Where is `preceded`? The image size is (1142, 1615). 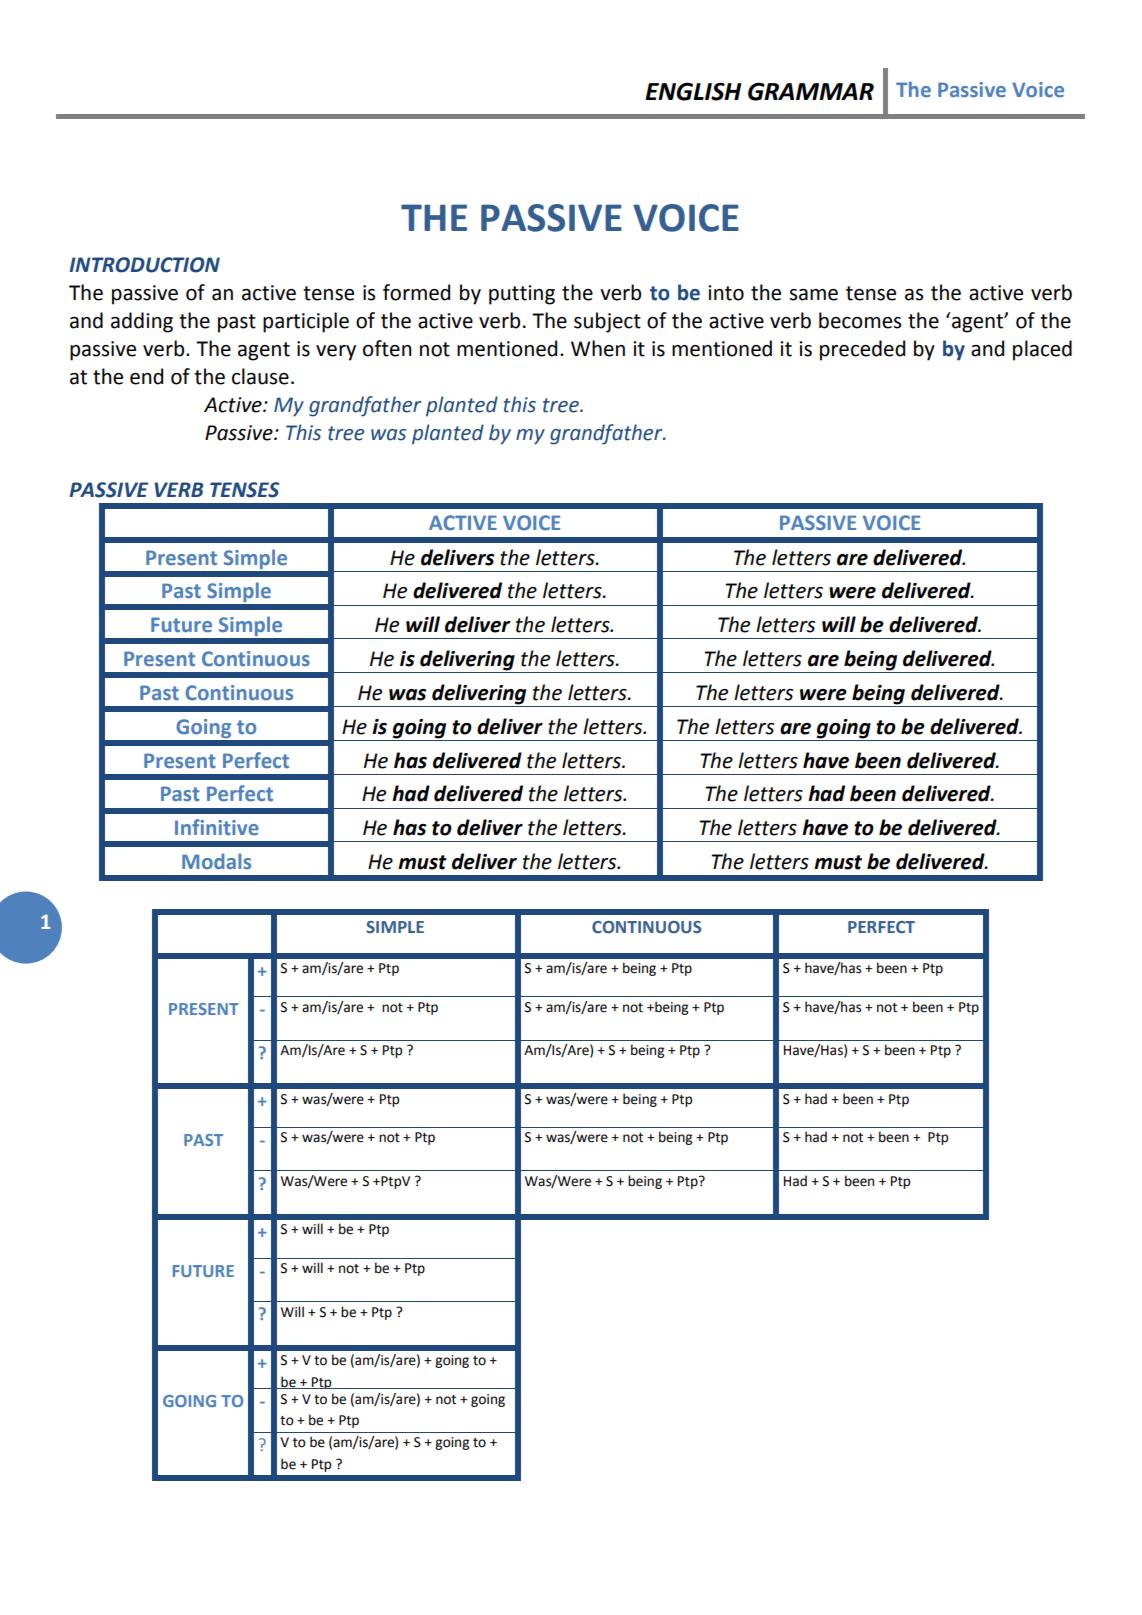
preceded is located at coordinates (862, 350).
